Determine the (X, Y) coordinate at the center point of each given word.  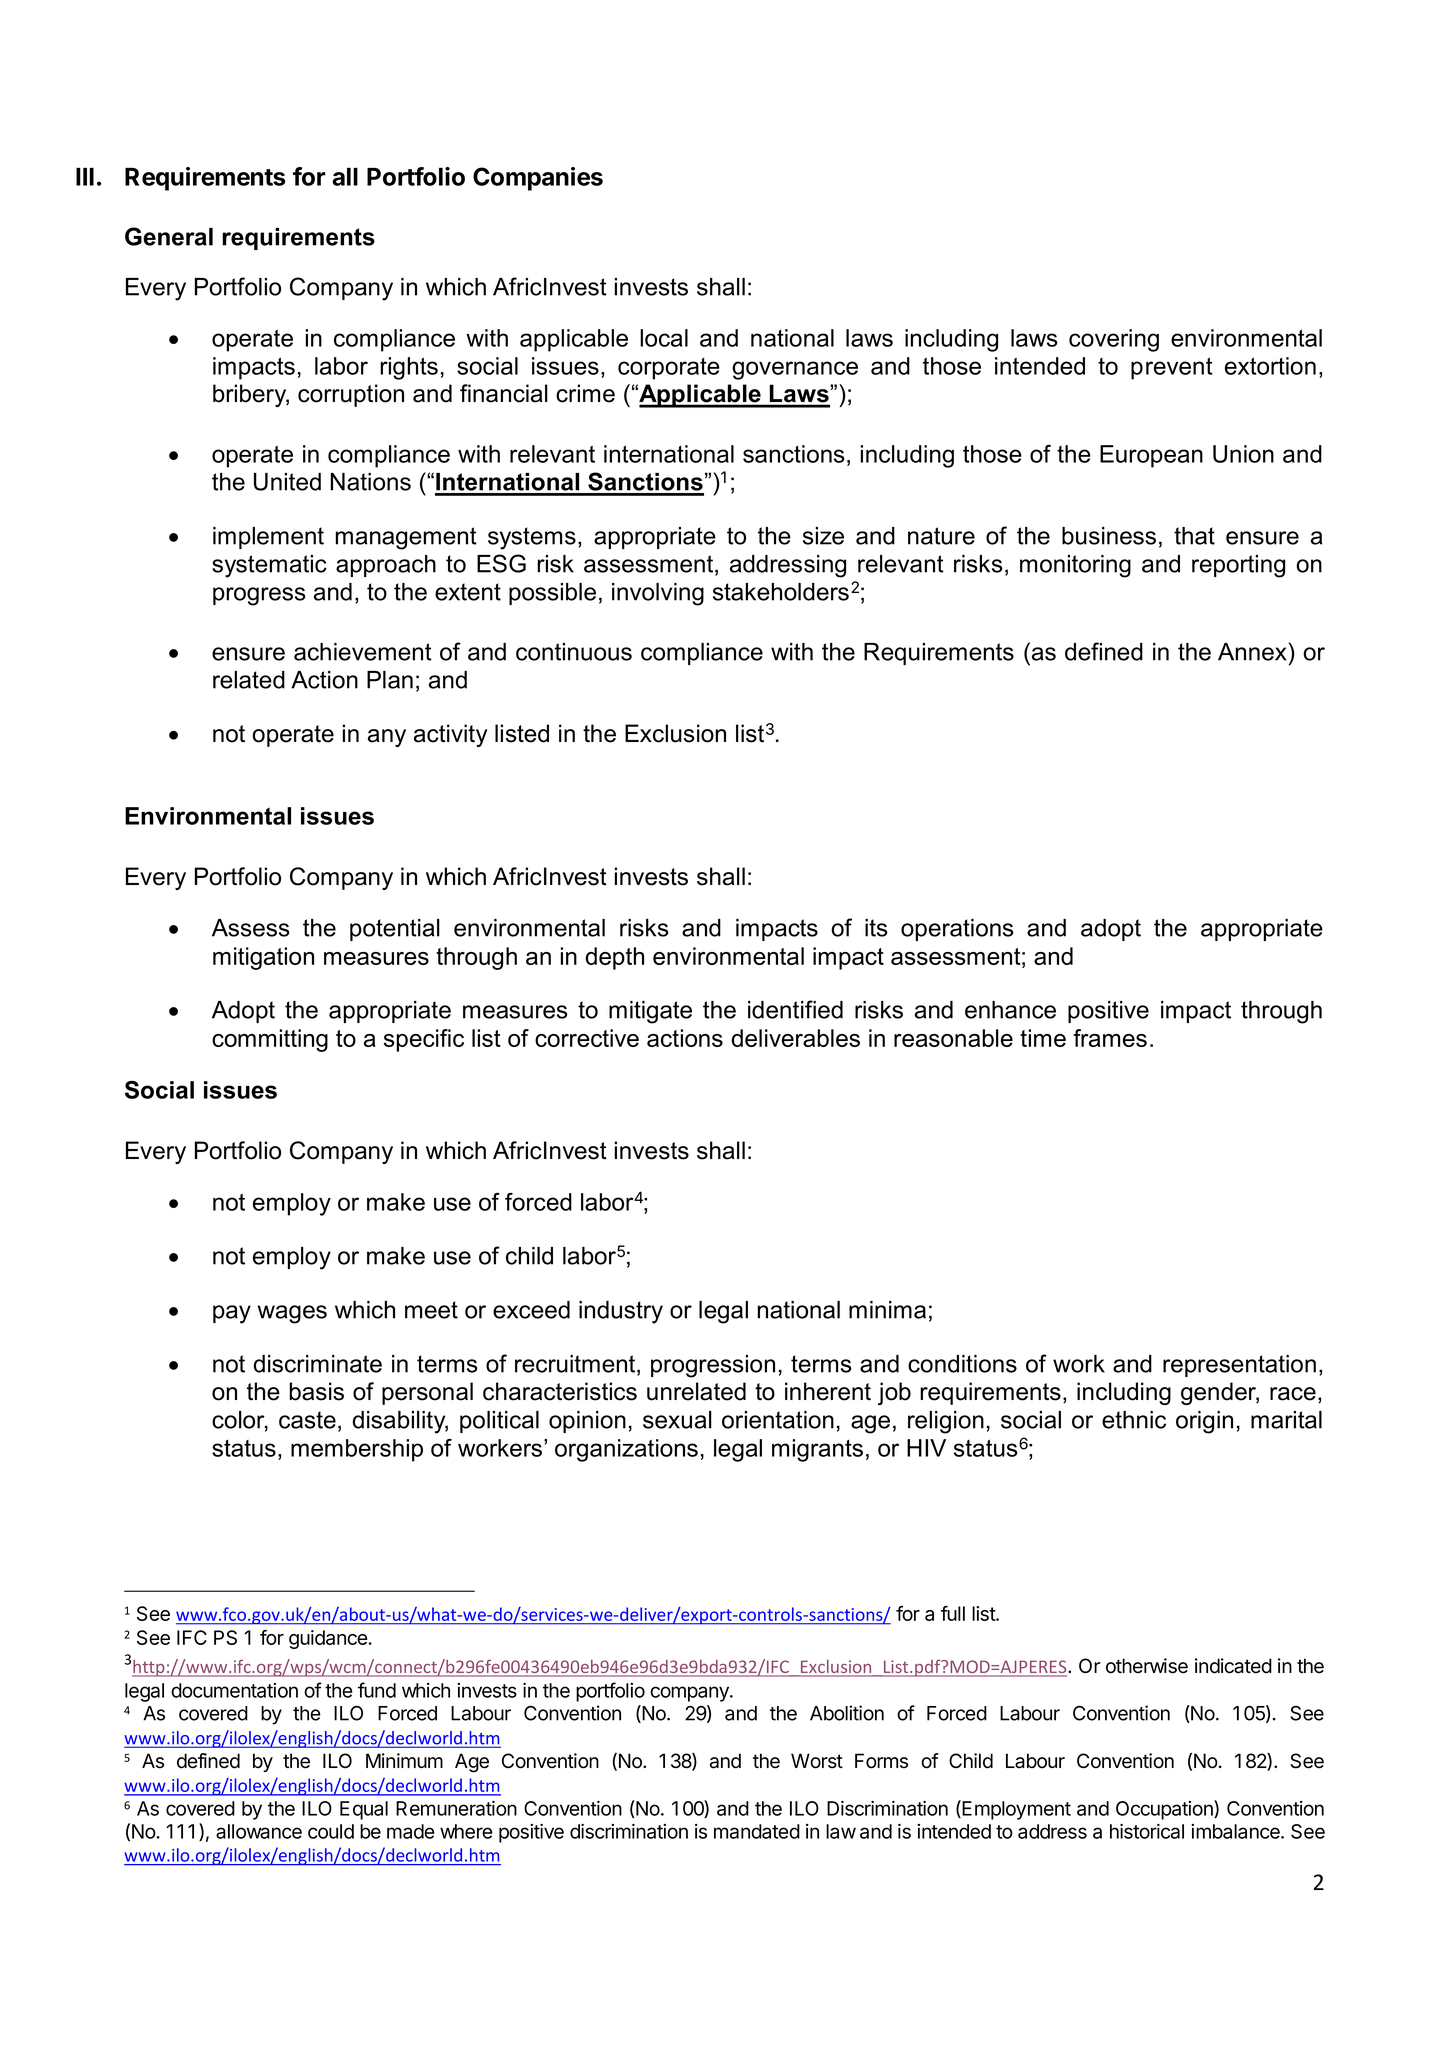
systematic (269, 566)
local (664, 338)
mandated (757, 1831)
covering (1114, 340)
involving (658, 594)
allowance (259, 1831)
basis (316, 1391)
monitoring (1075, 566)
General (169, 236)
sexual (677, 1420)
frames (1110, 1038)
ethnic (1134, 1420)
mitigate (650, 1012)
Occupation (1165, 1810)
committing (270, 1040)
